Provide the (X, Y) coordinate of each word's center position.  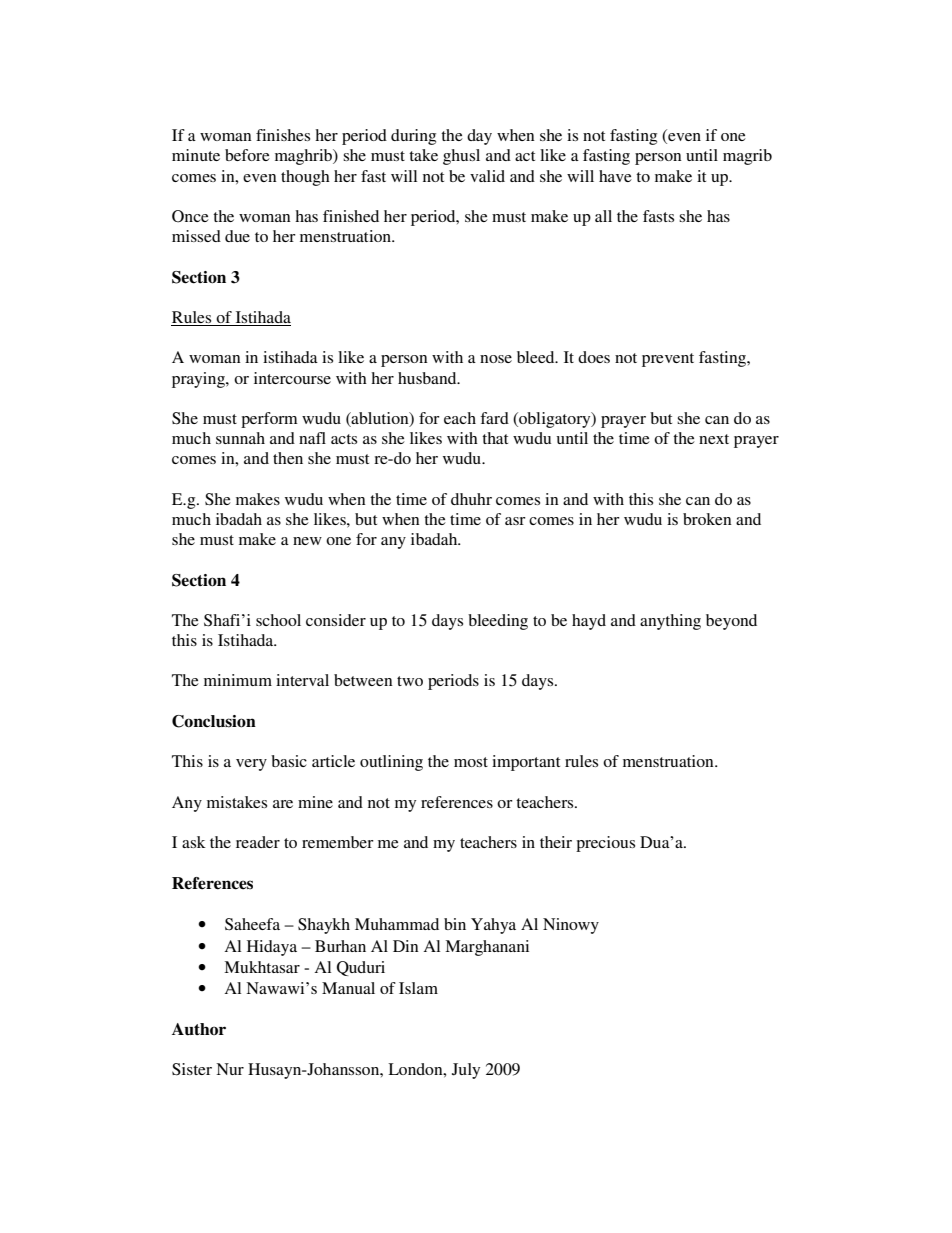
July (466, 1071)
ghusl (461, 157)
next (714, 439)
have (615, 176)
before (247, 155)
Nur (230, 1069)
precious (605, 844)
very (251, 765)
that (495, 438)
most (471, 762)
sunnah (240, 438)
